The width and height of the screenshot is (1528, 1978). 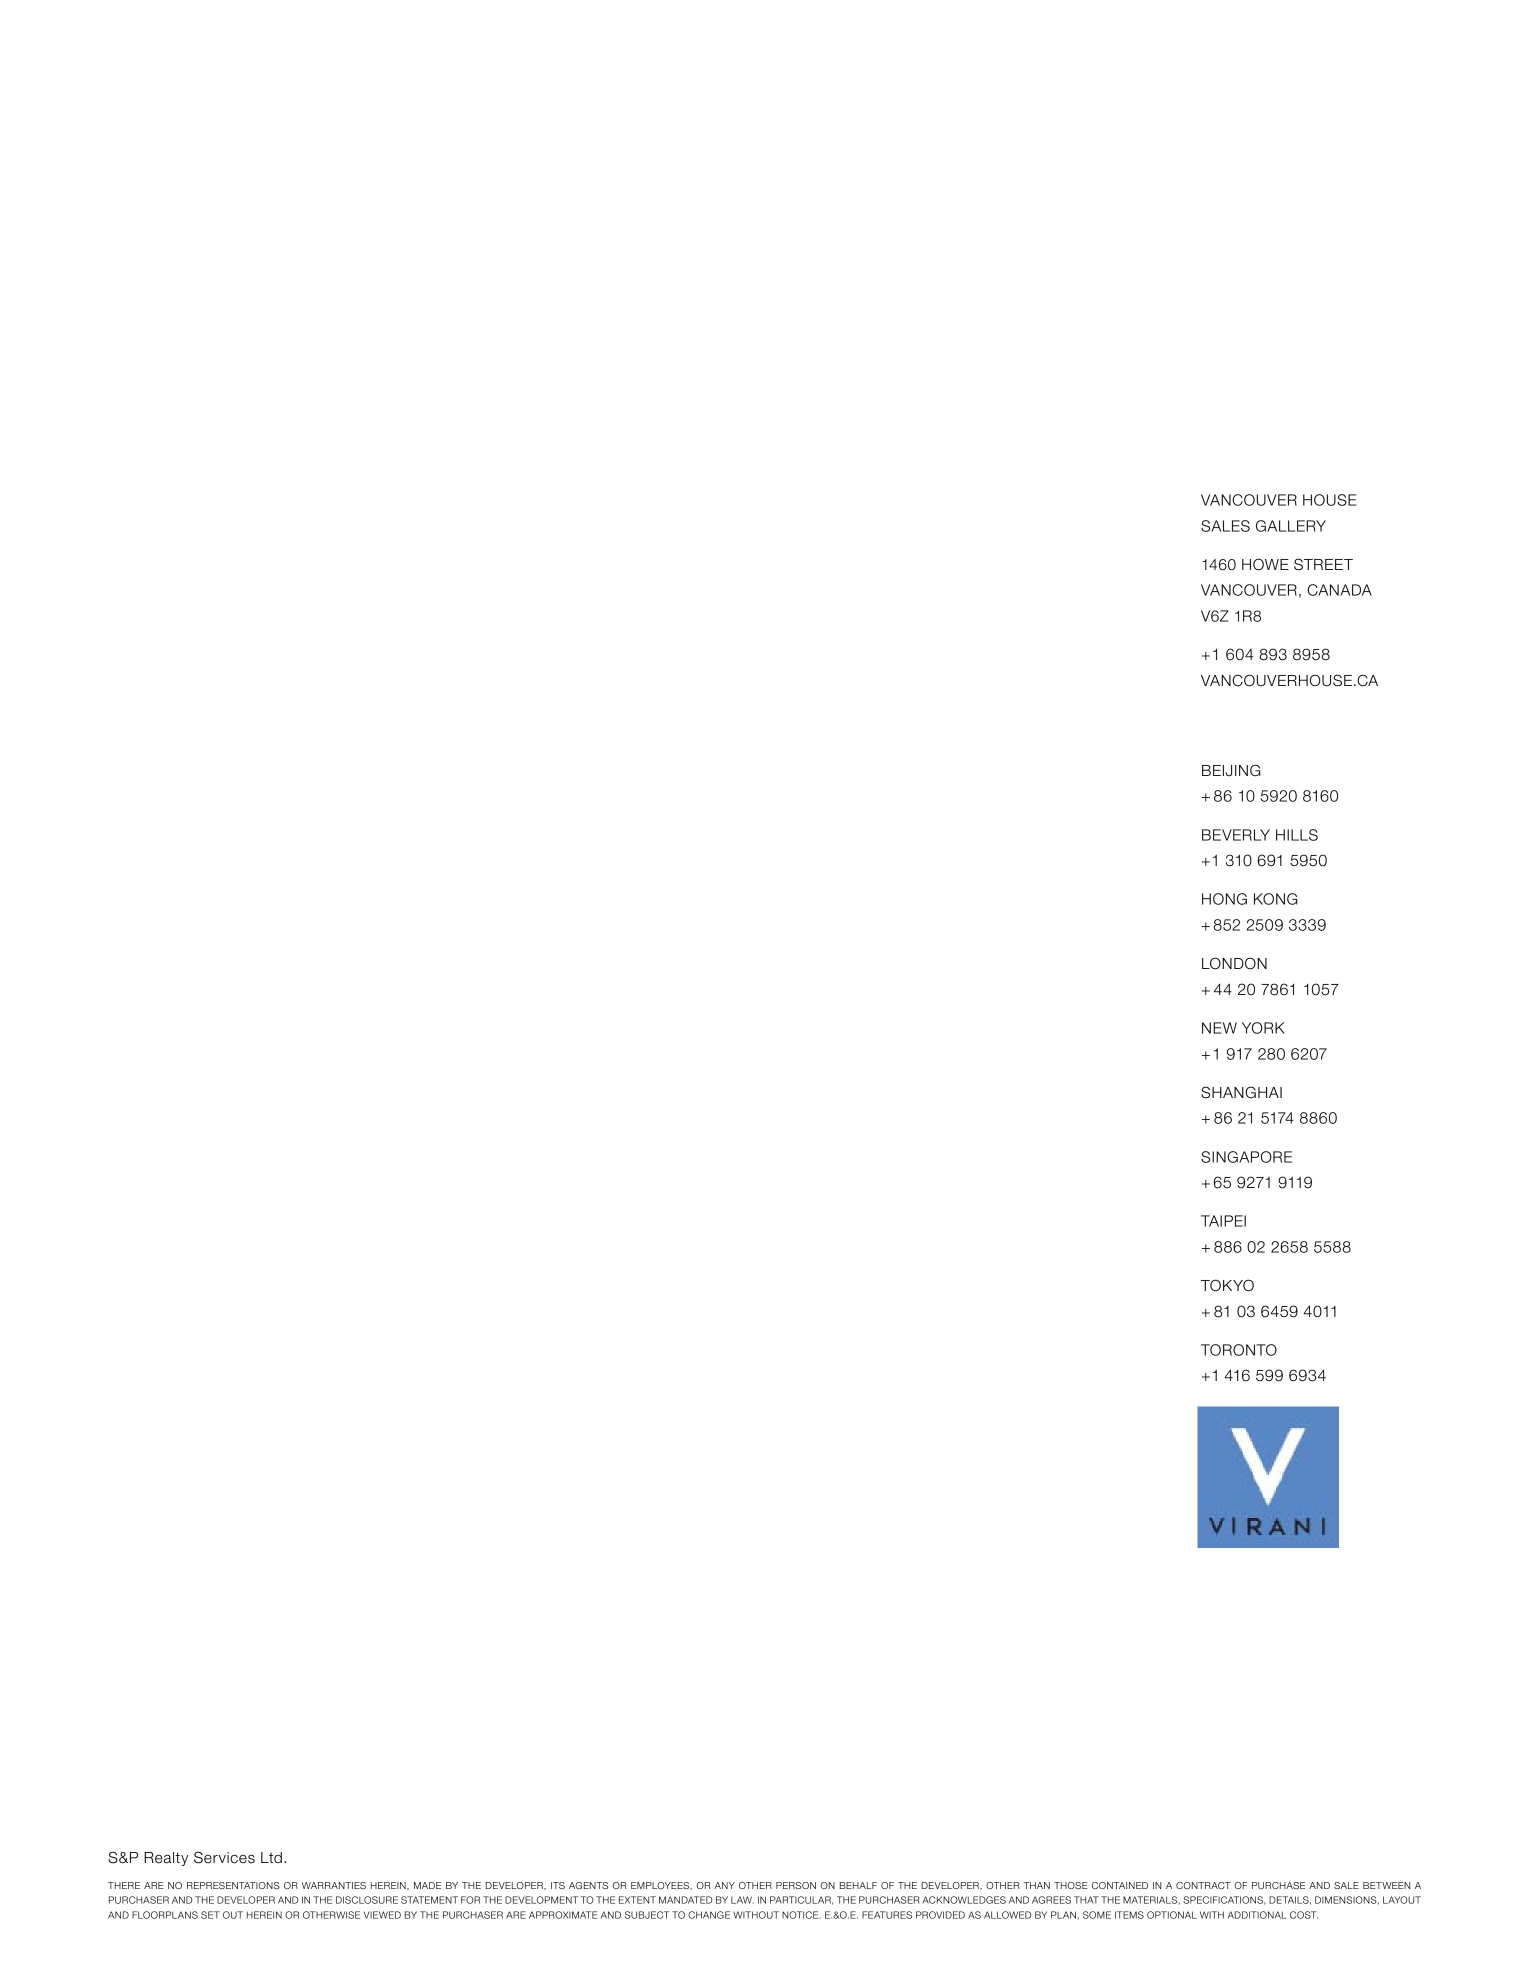 What do you see at coordinates (1291, 526) in the screenshot?
I see `GALLERY` at bounding box center [1291, 526].
